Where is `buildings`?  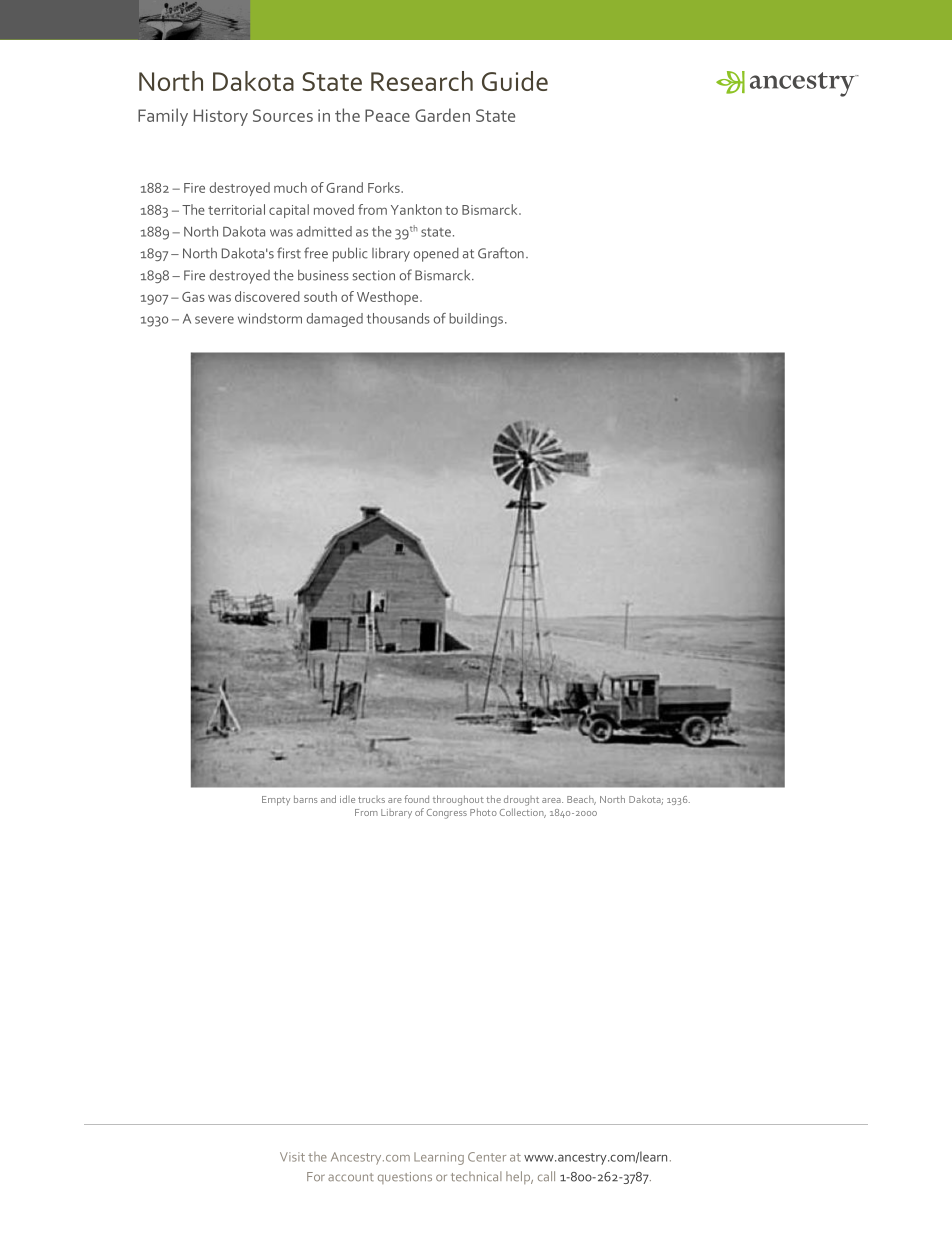
buildings is located at coordinates (477, 320).
